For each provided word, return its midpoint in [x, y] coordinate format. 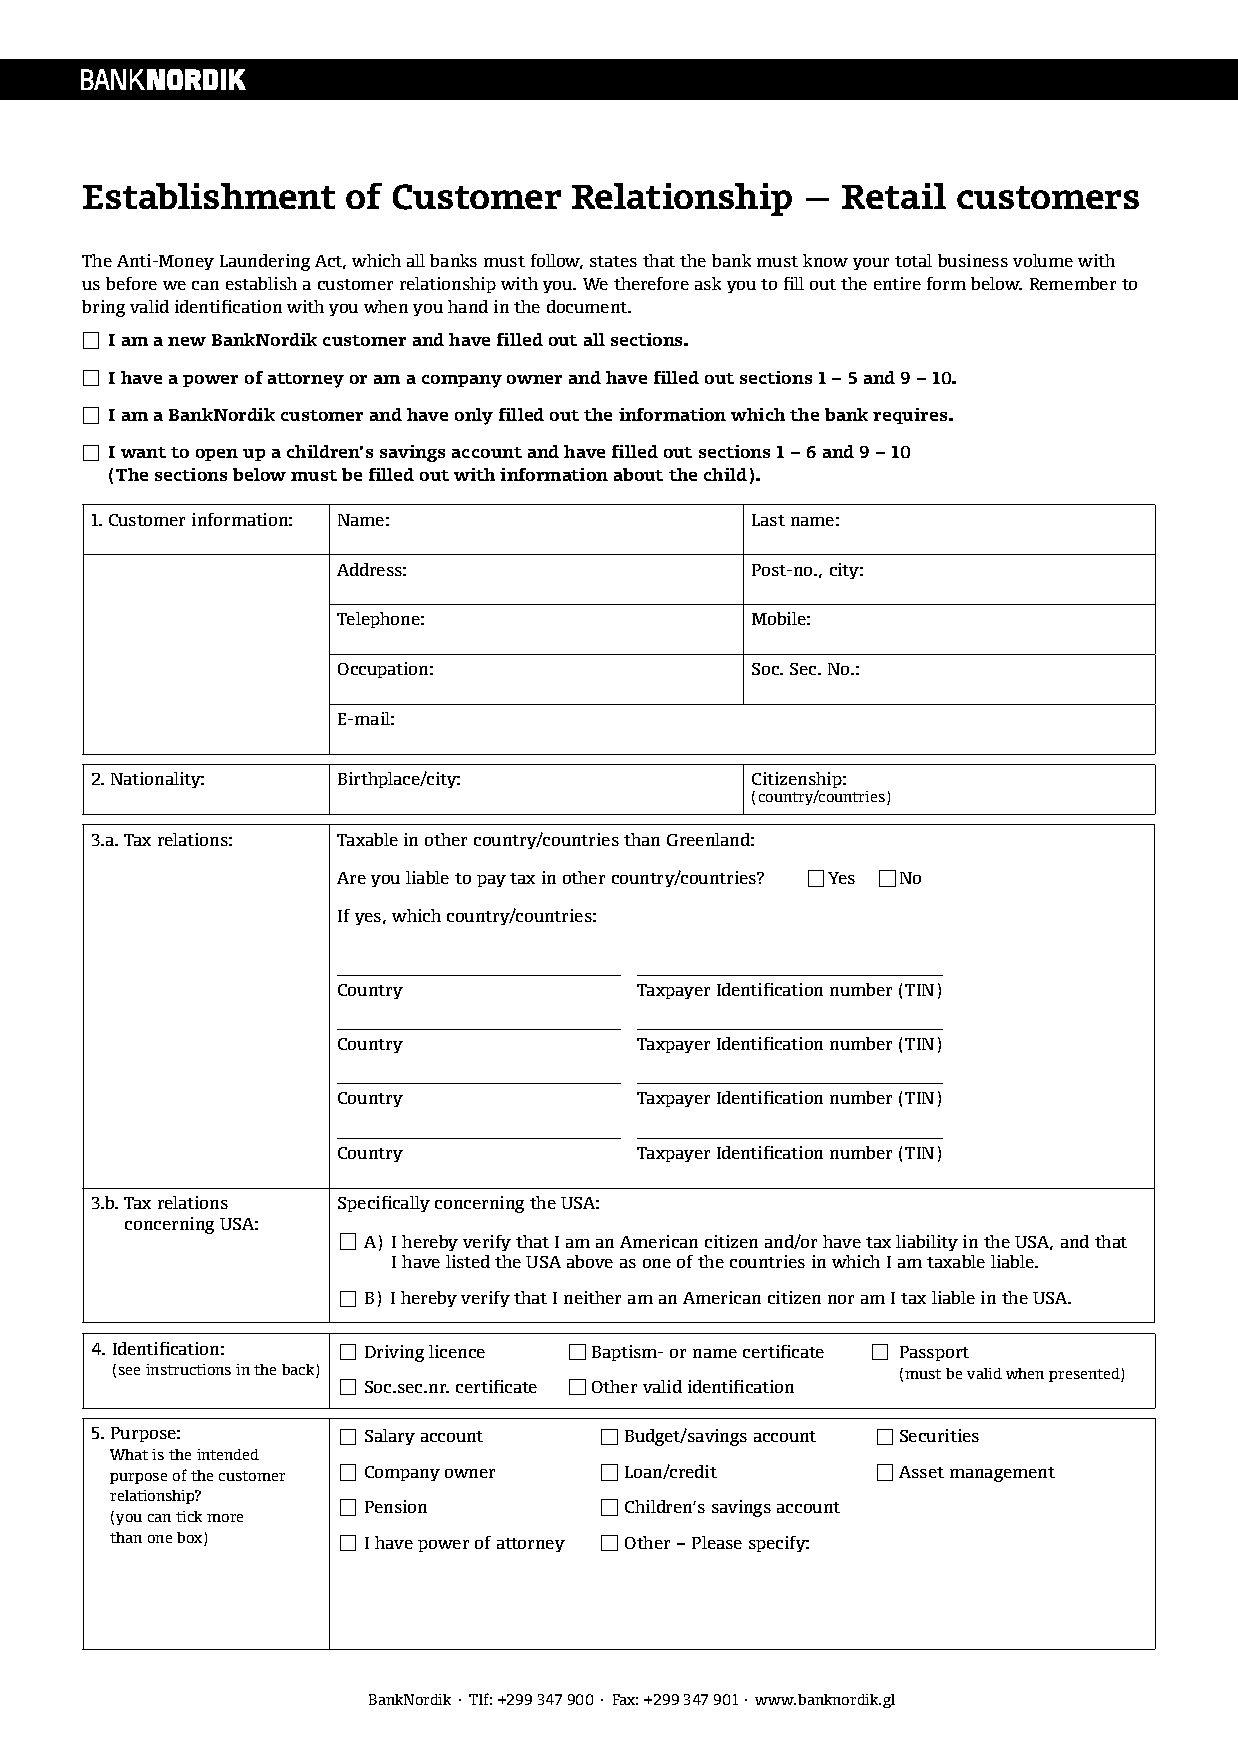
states [613, 261]
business [973, 260]
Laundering [265, 262]
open [217, 455]
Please [717, 1542]
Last [768, 520]
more [225, 1518]
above [590, 1261]
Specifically [384, 1204]
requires [911, 416]
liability [927, 1243]
